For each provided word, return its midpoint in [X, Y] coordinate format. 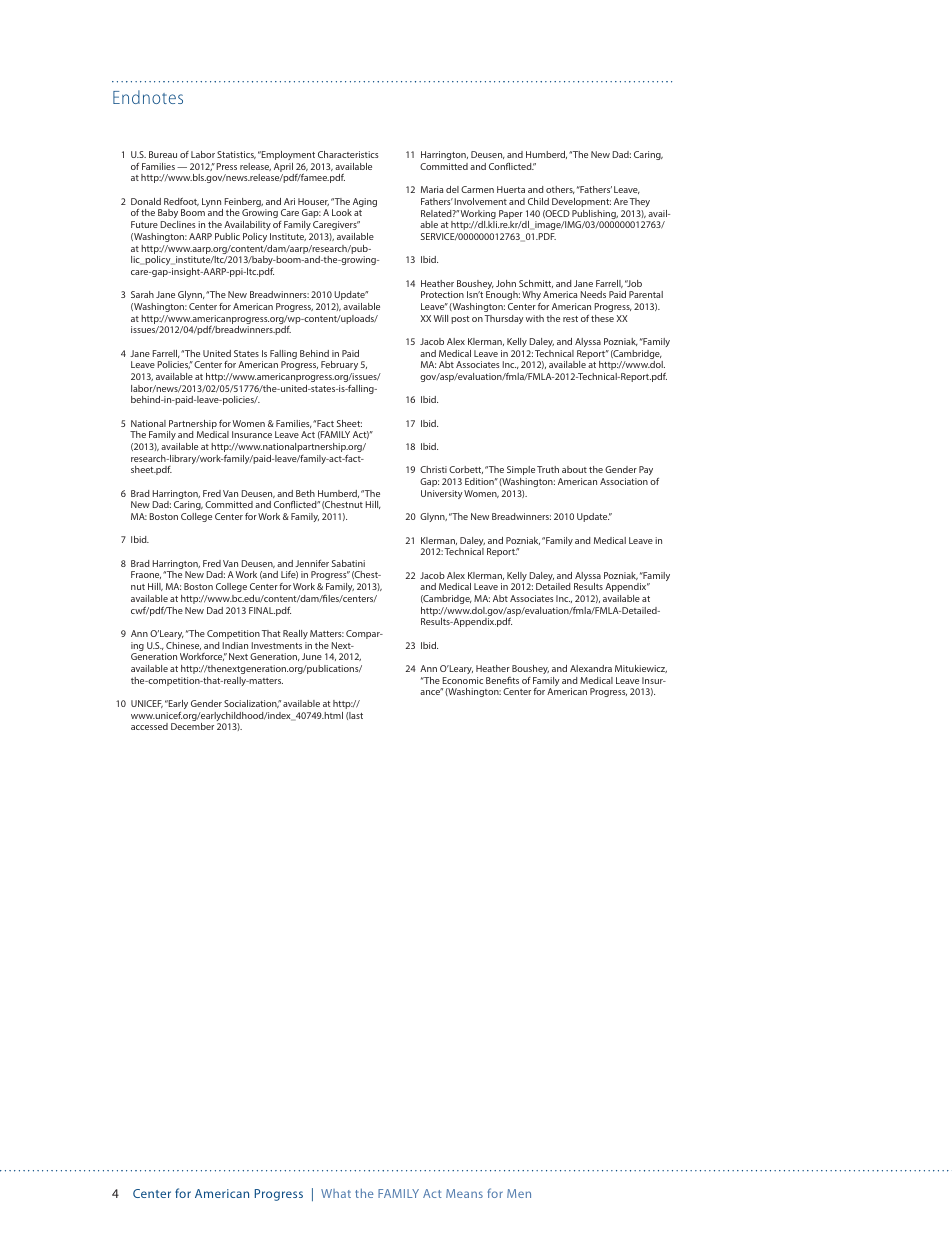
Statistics [236, 155]
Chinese [183, 646]
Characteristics [348, 154]
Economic [463, 680]
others [560, 190]
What [336, 1193]
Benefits [502, 680]
